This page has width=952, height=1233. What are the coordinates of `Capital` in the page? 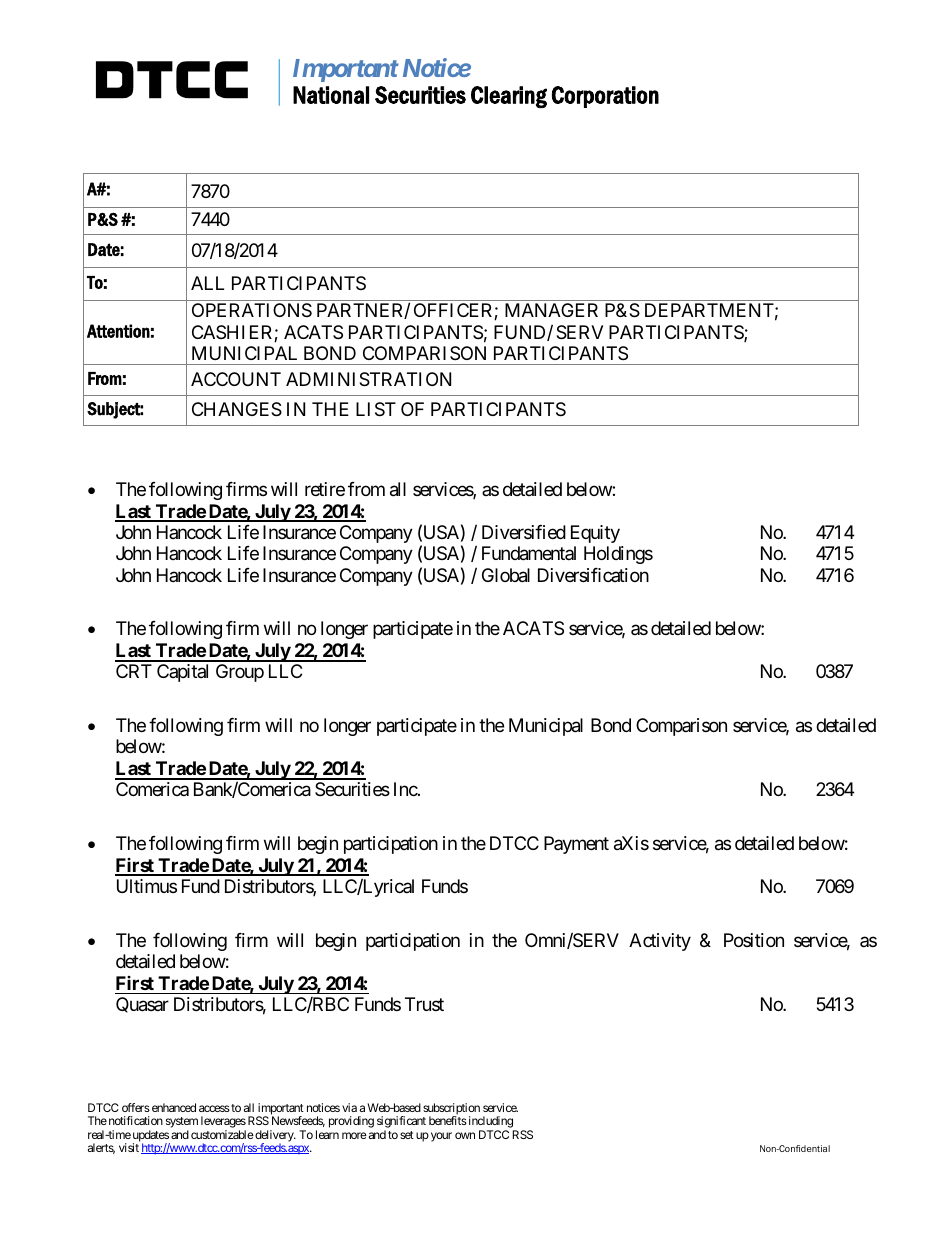 It's located at (182, 673).
